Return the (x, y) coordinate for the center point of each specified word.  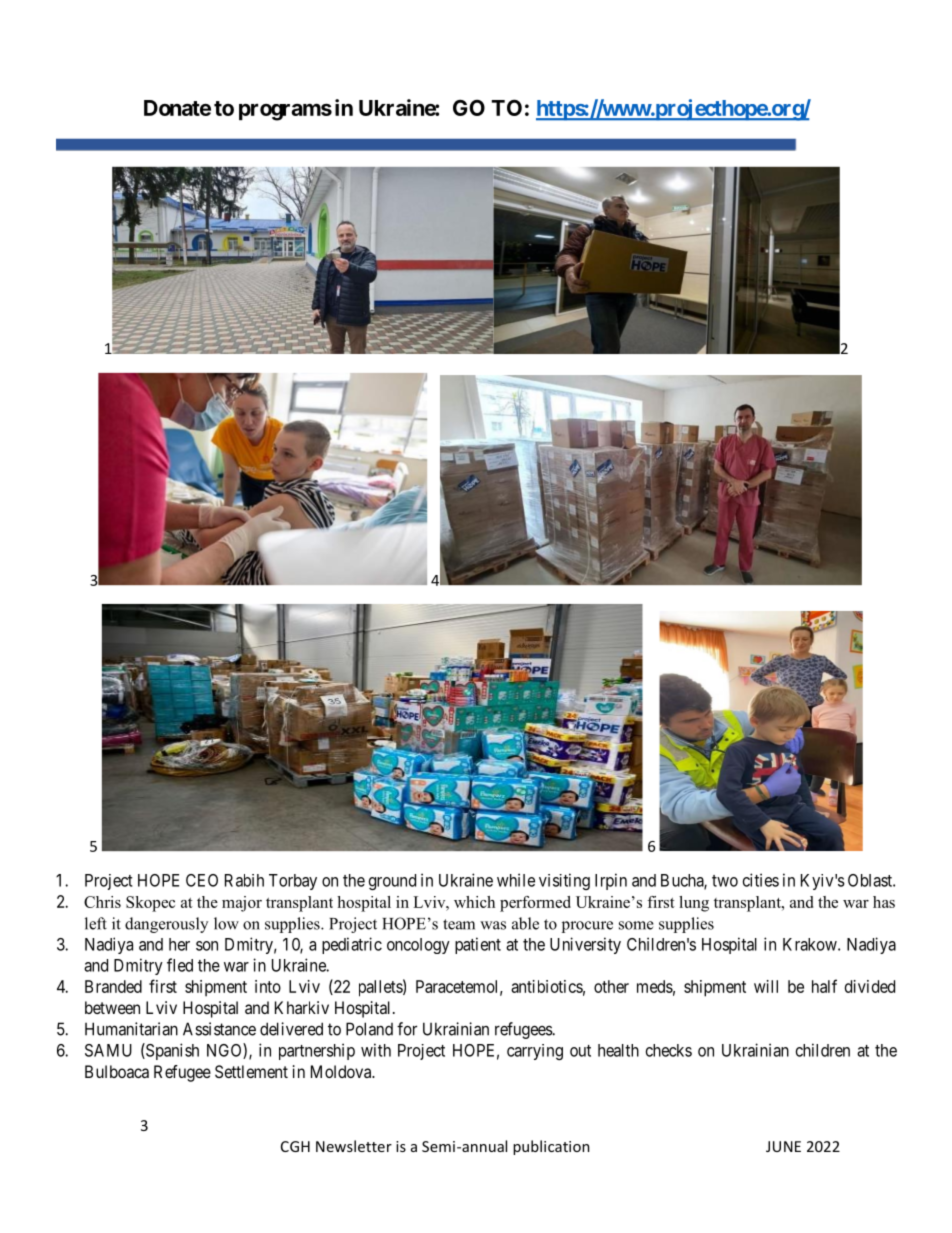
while (516, 880)
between (112, 1007)
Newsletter (354, 1146)
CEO (202, 880)
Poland (369, 1029)
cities (761, 880)
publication (551, 1147)
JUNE (783, 1146)
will (766, 986)
